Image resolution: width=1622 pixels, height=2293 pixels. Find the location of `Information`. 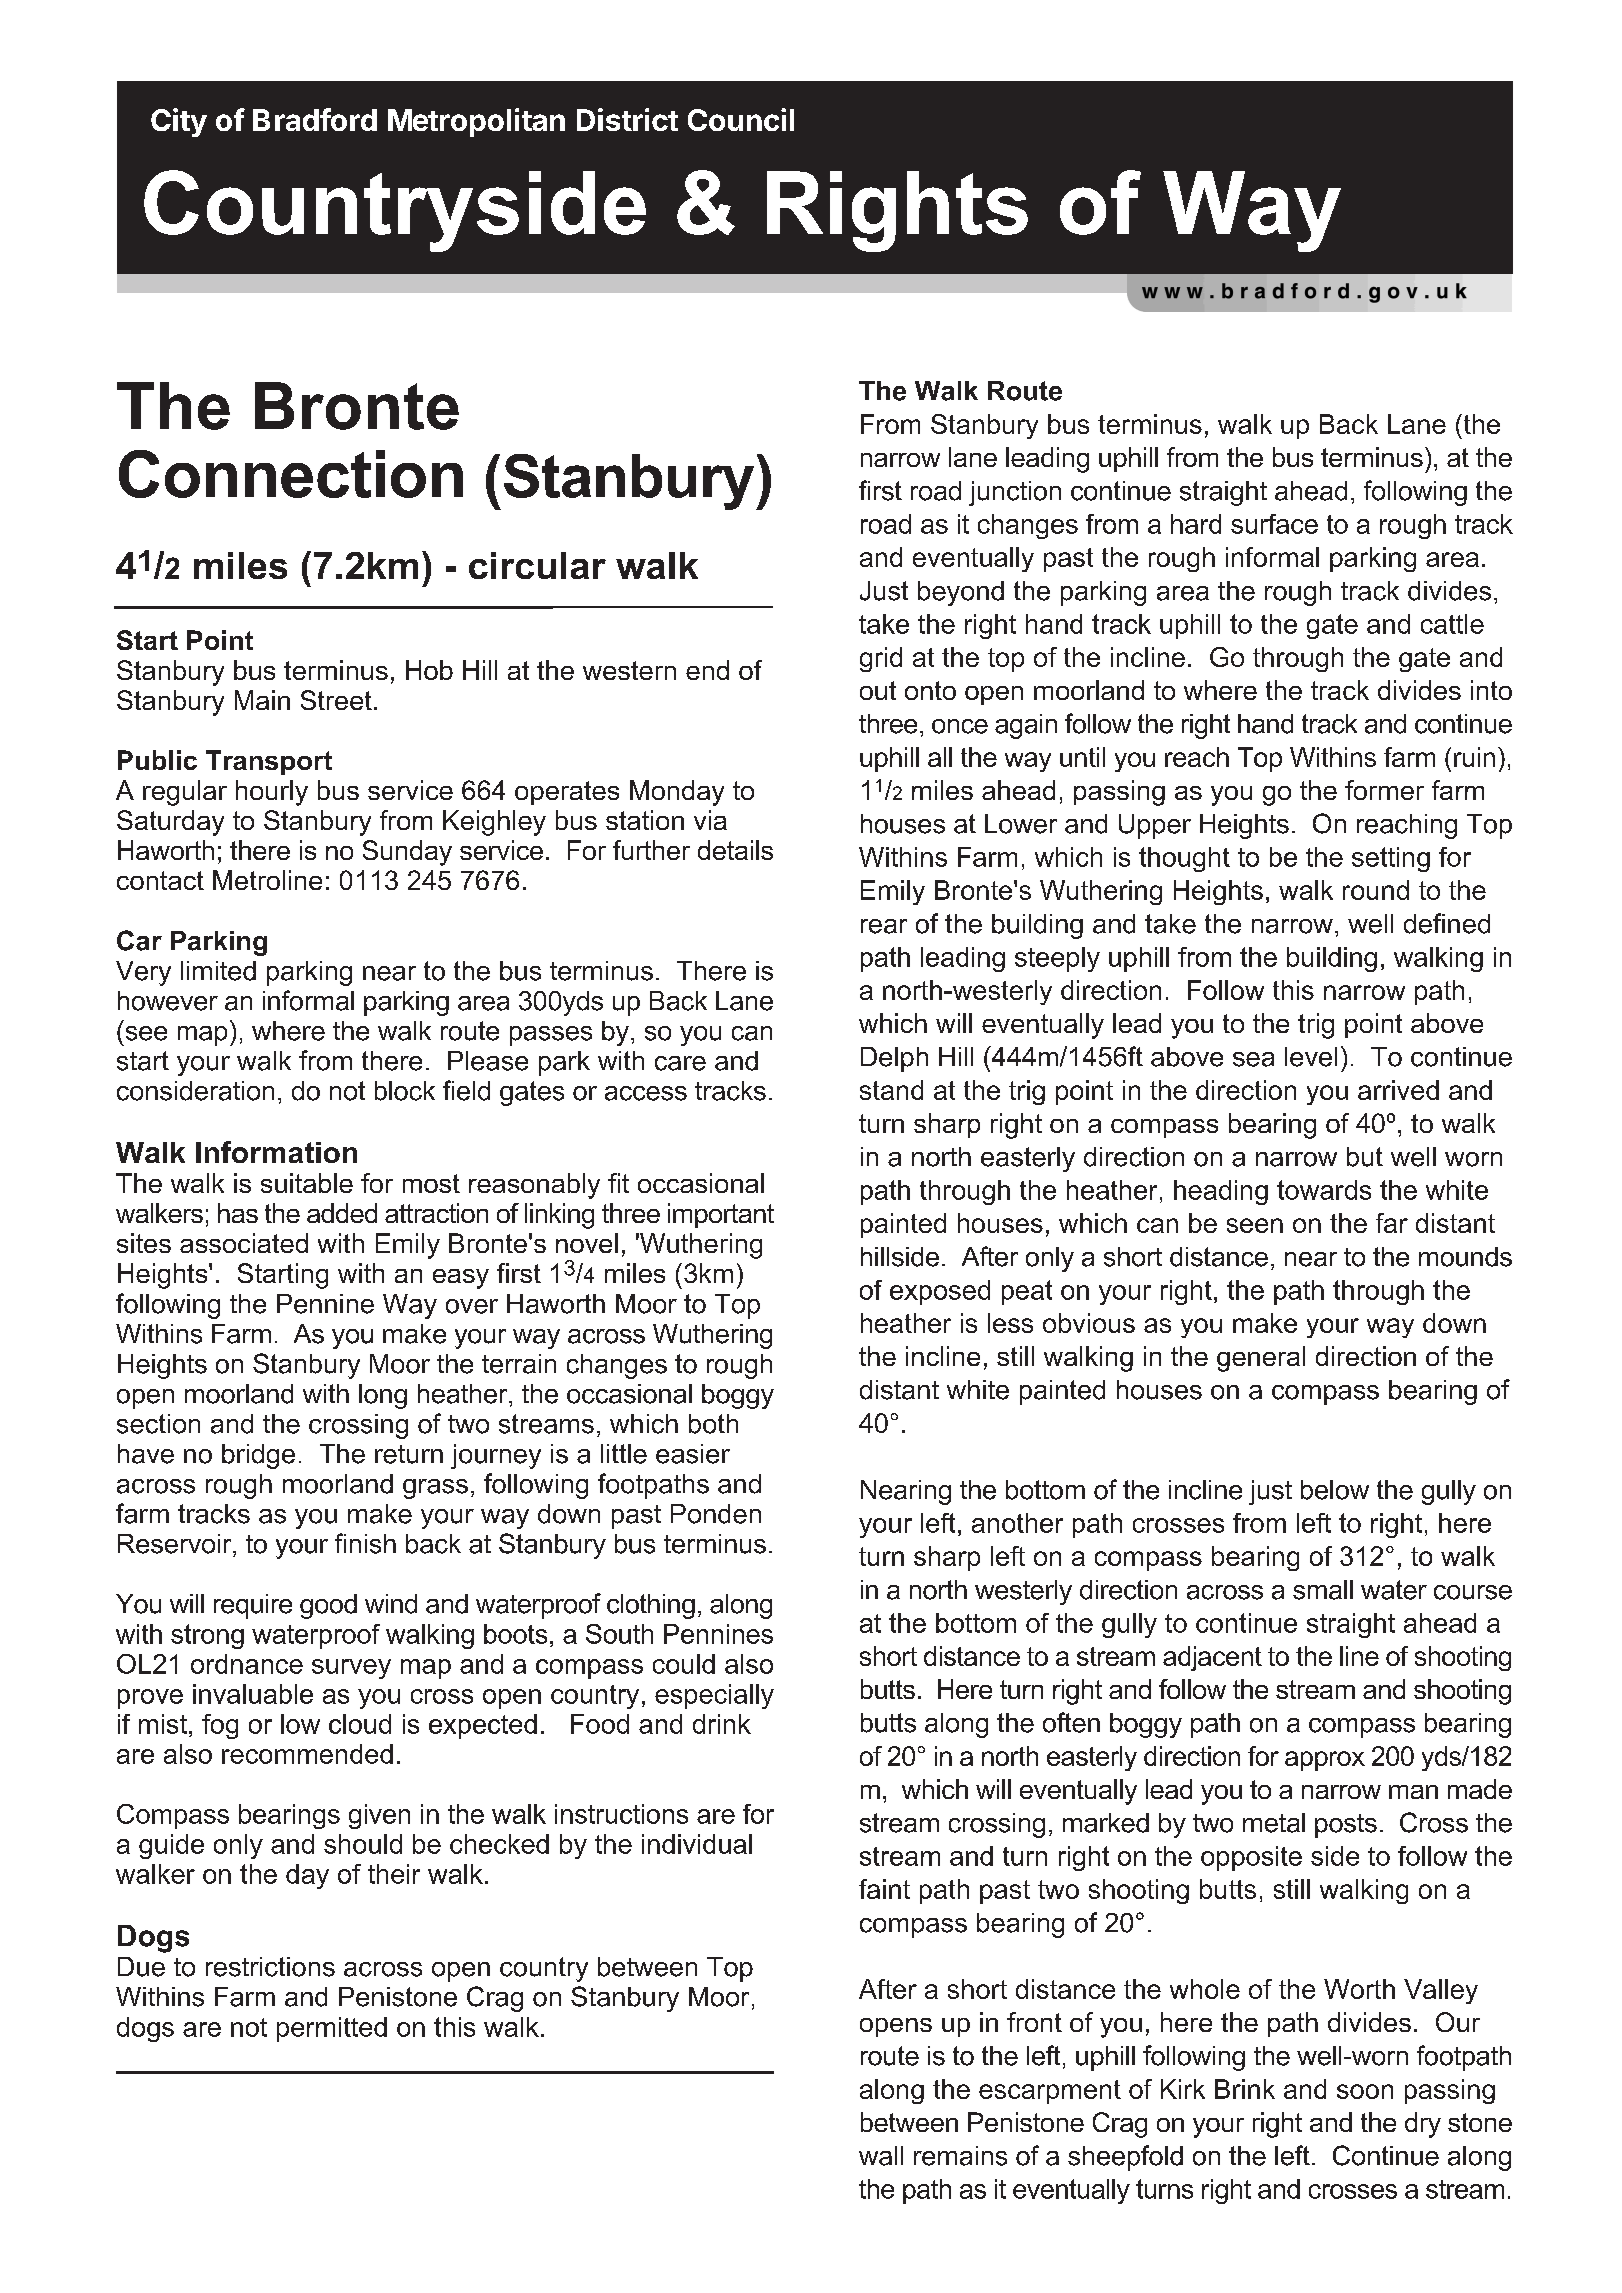

Information is located at coordinates (276, 1152).
